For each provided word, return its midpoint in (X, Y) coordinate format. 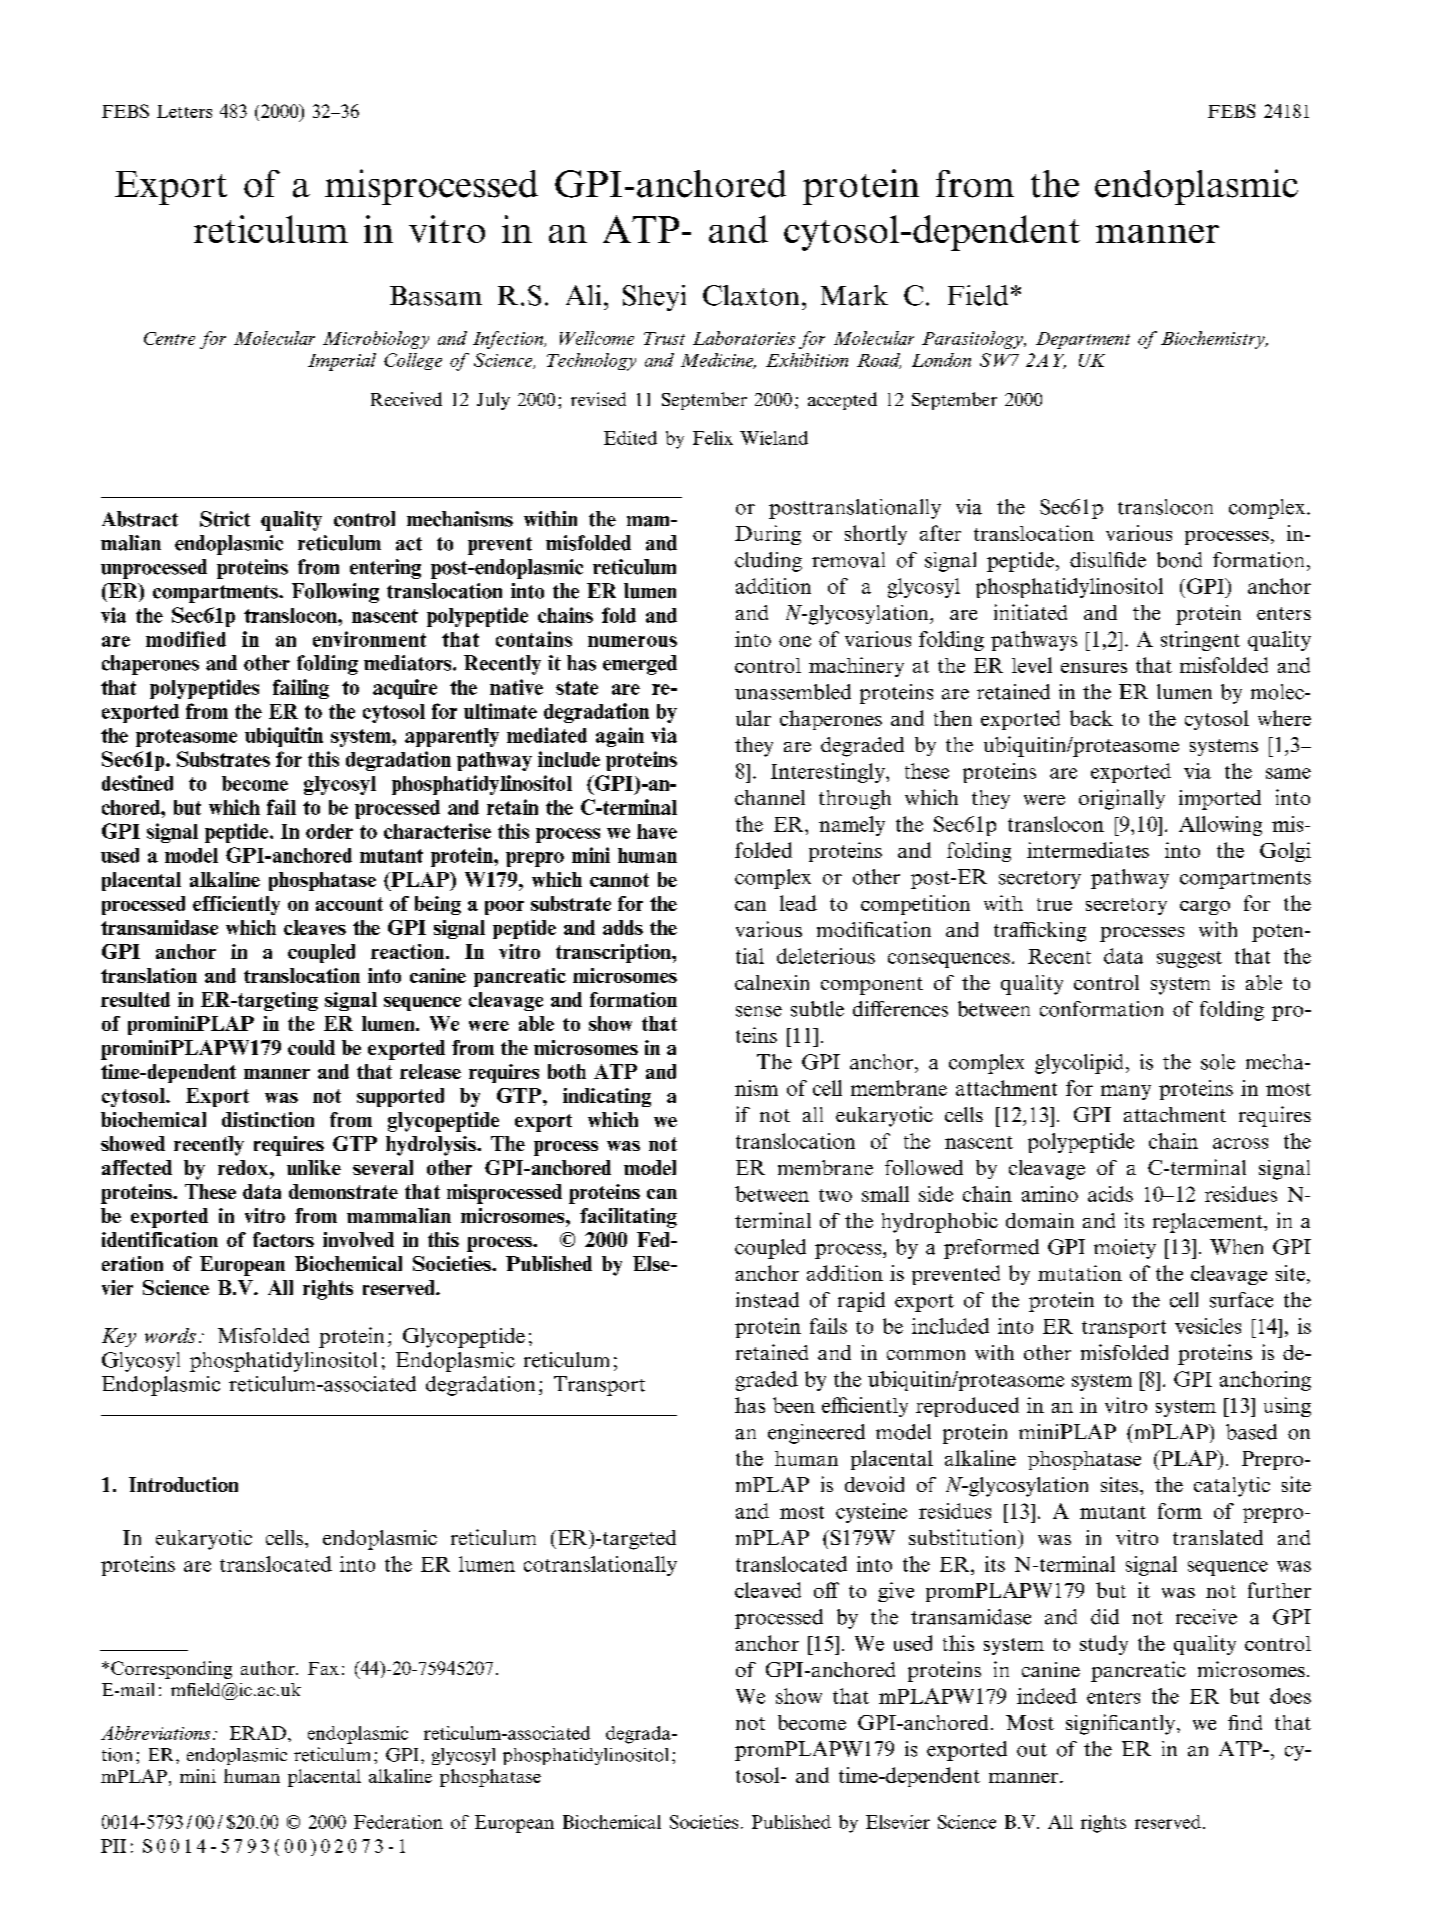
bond (1179, 560)
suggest (1189, 959)
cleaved (768, 1590)
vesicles (1208, 1326)
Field (978, 295)
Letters (184, 111)
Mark (854, 295)
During (768, 535)
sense (759, 1011)
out (1032, 1750)
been (794, 1405)
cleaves (315, 927)
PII (113, 1846)
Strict (225, 519)
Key (119, 1337)
